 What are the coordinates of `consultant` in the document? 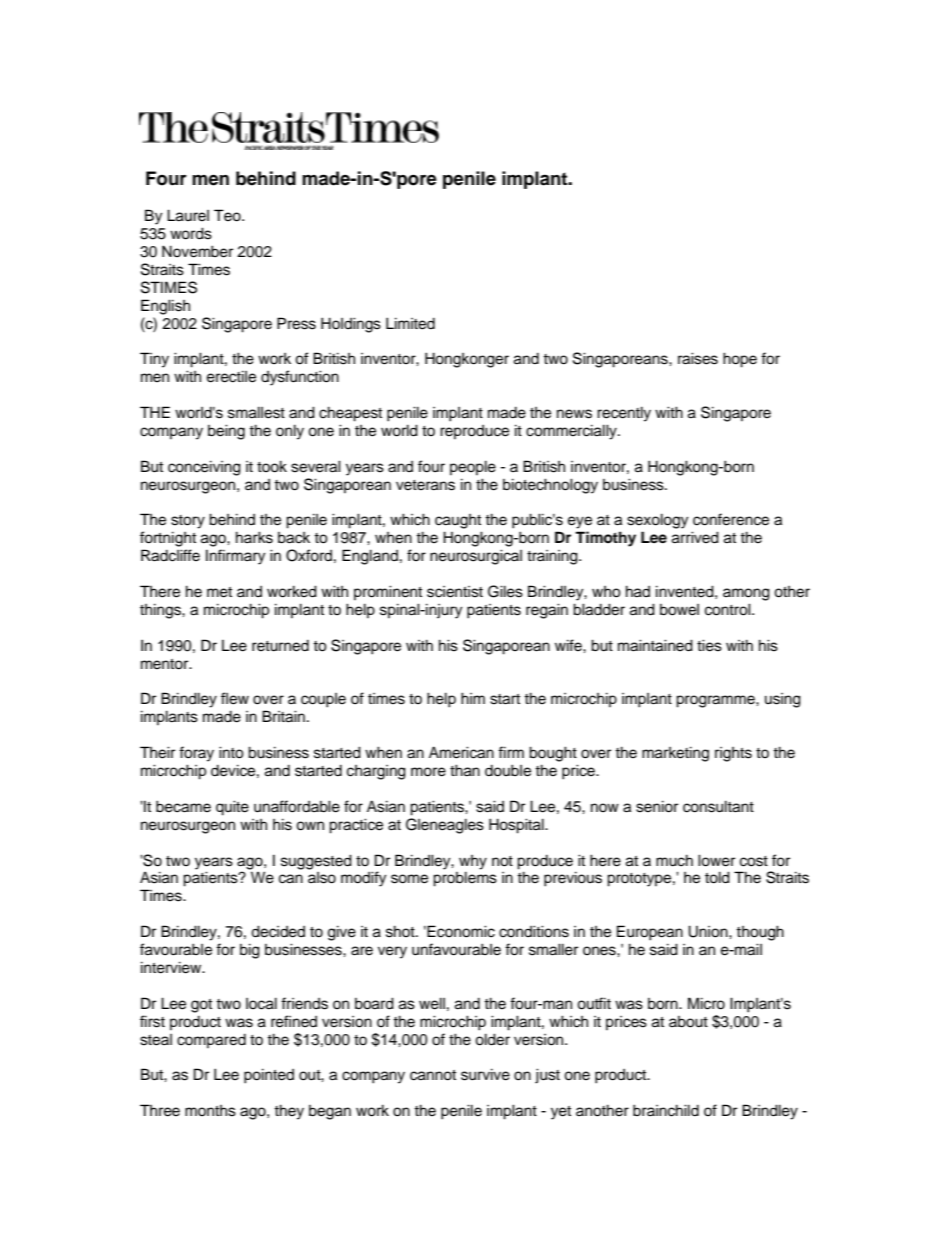 It's located at (718, 806).
